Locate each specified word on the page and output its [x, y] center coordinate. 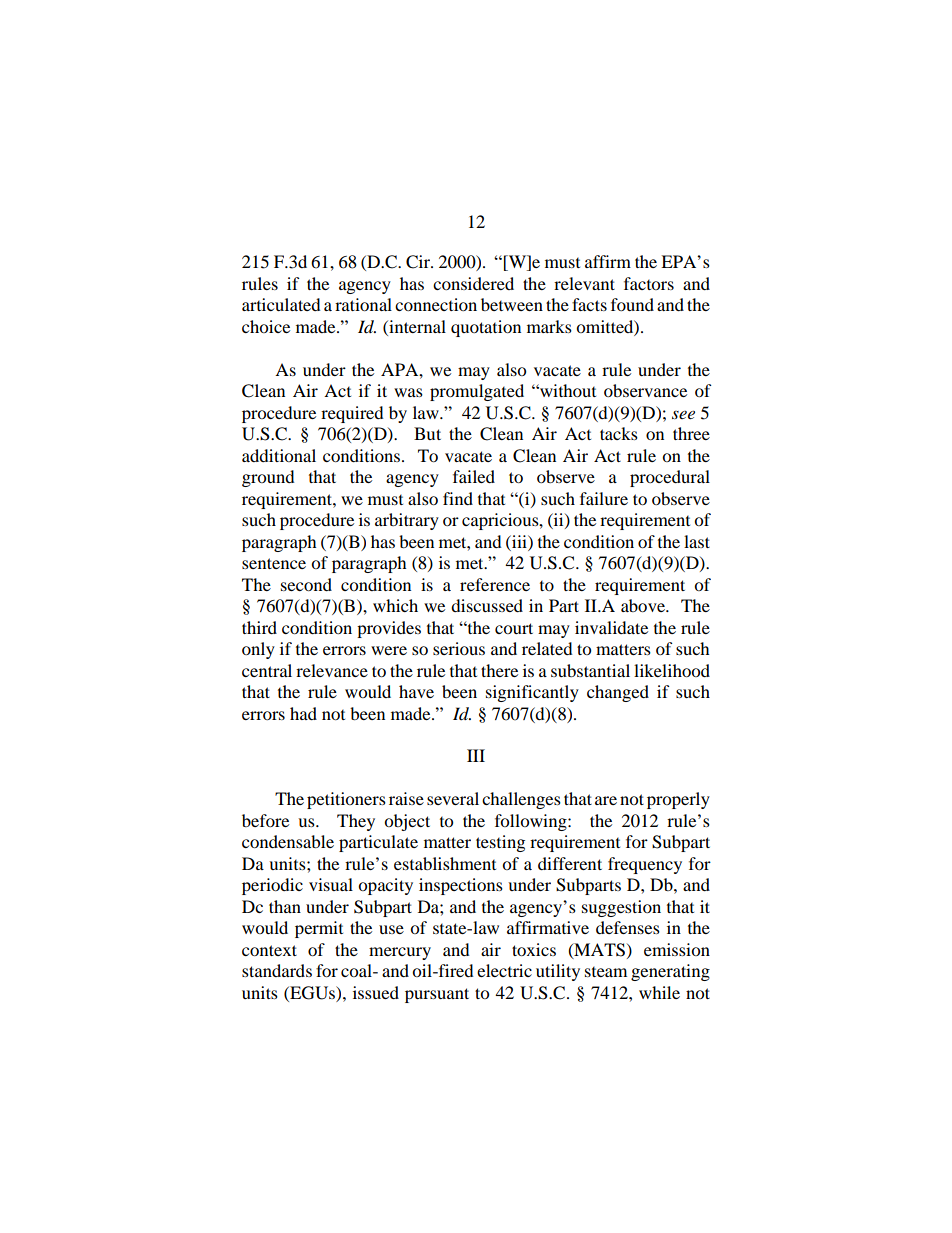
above [644, 605]
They [356, 822]
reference [495, 584]
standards [277, 970]
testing [500, 843]
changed [618, 693]
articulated [281, 304]
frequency [645, 865]
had [303, 713]
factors [649, 283]
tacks [619, 433]
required [352, 414]
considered [473, 283]
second [306, 584]
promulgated [477, 392]
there [499, 670]
